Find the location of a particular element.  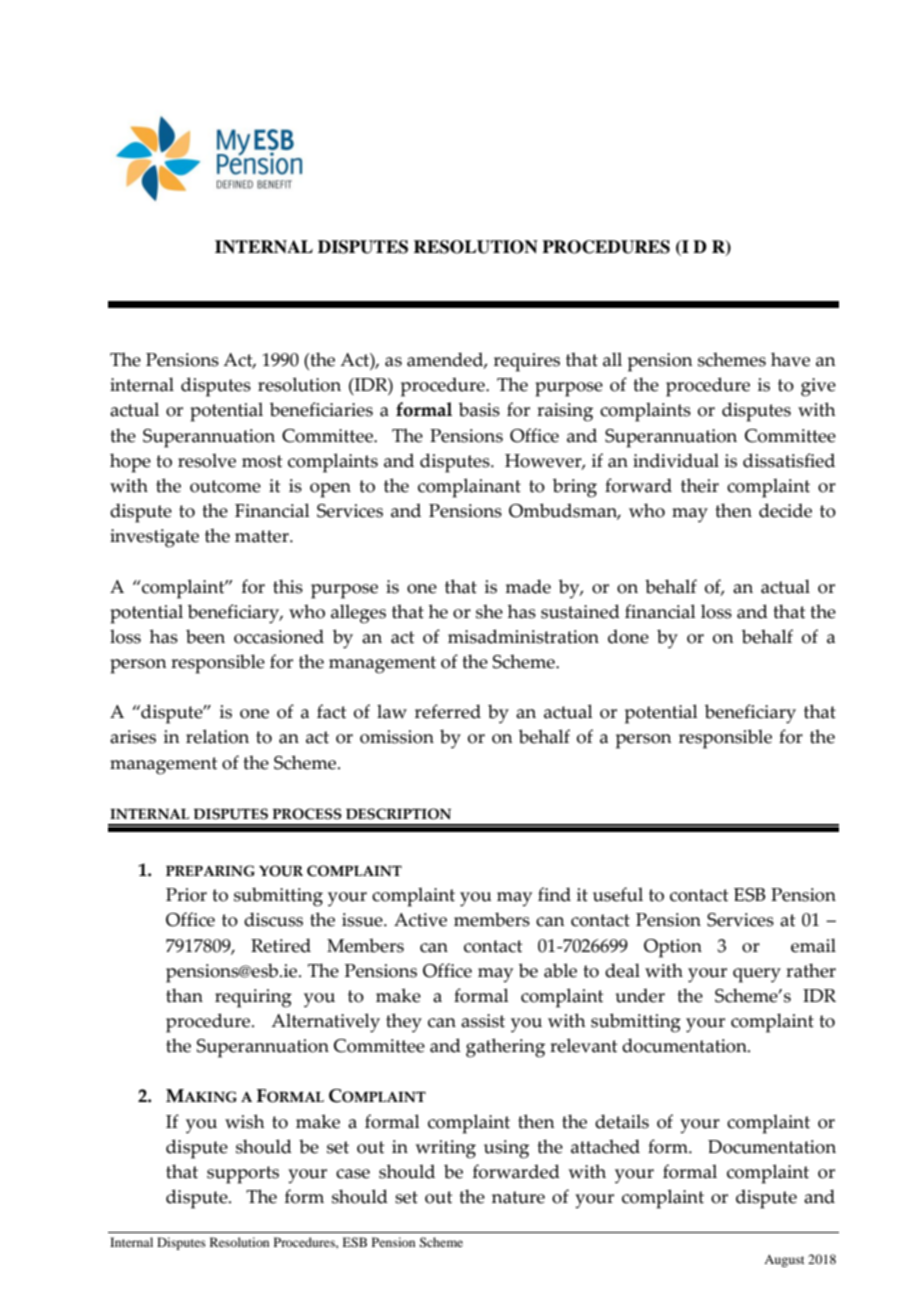

Retired is located at coordinates (281, 945).
